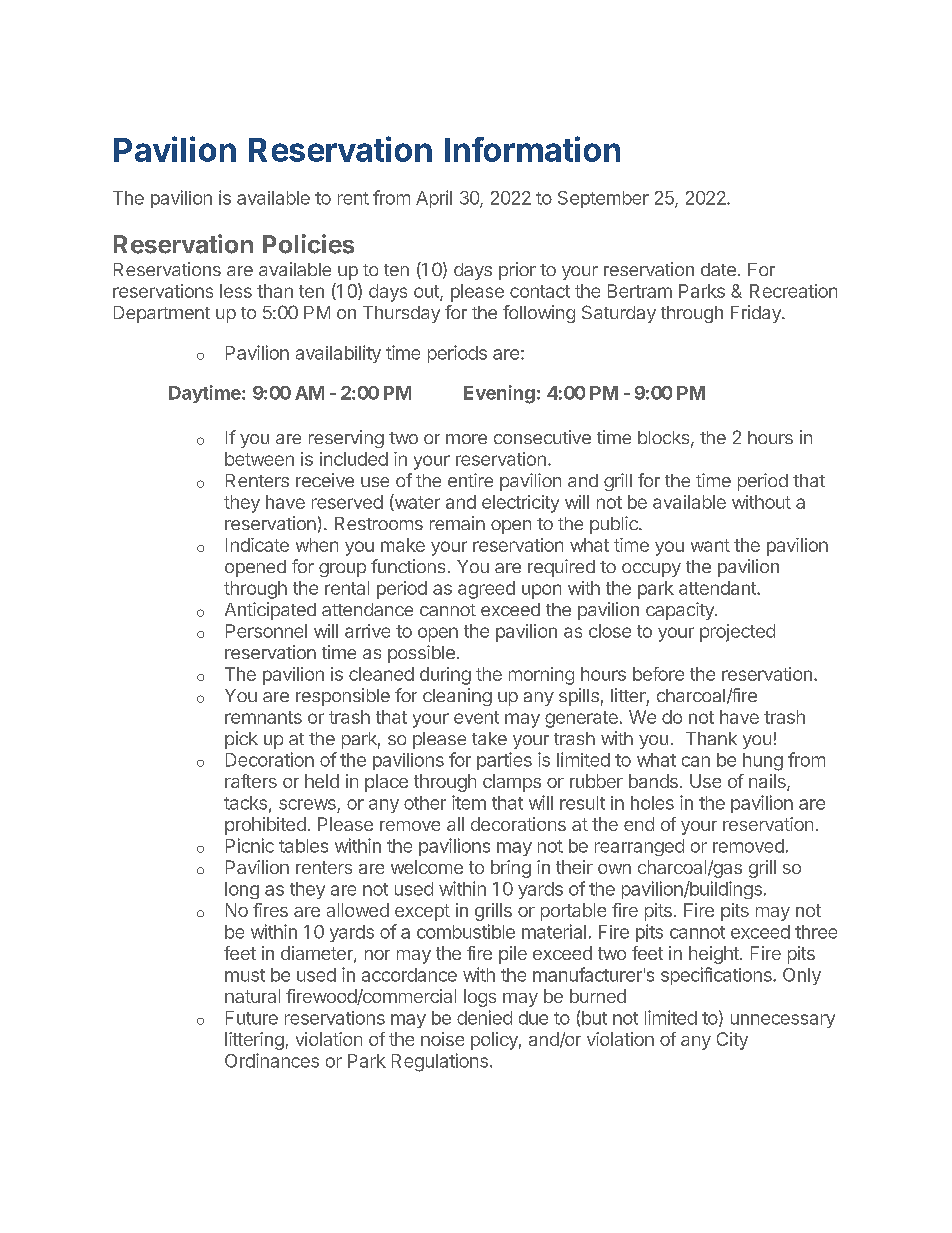  Describe the element at coordinates (718, 269) in the screenshot. I see `date` at that location.
